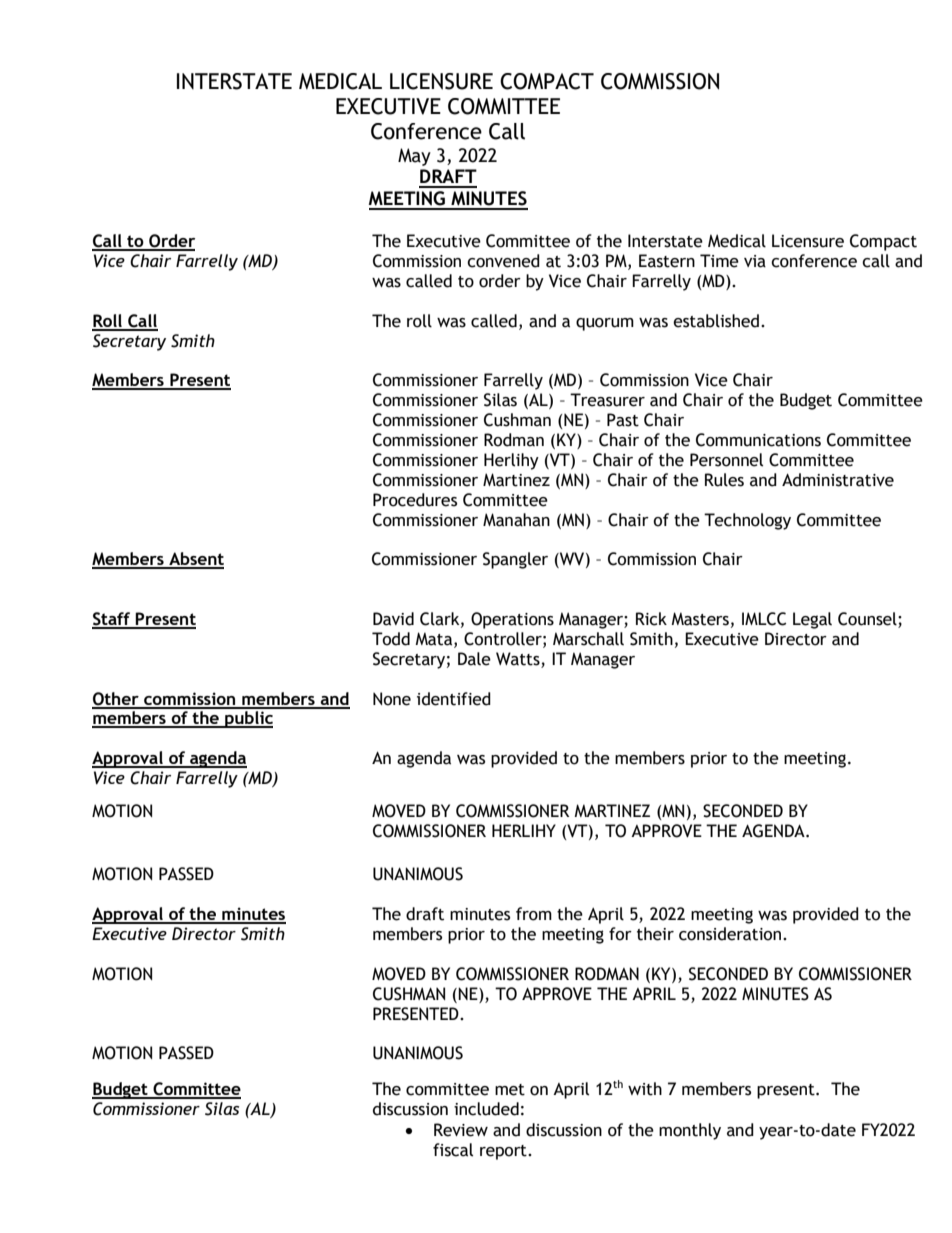 This image has height=1233, width=952. I want to click on consideration, so click(730, 934).
